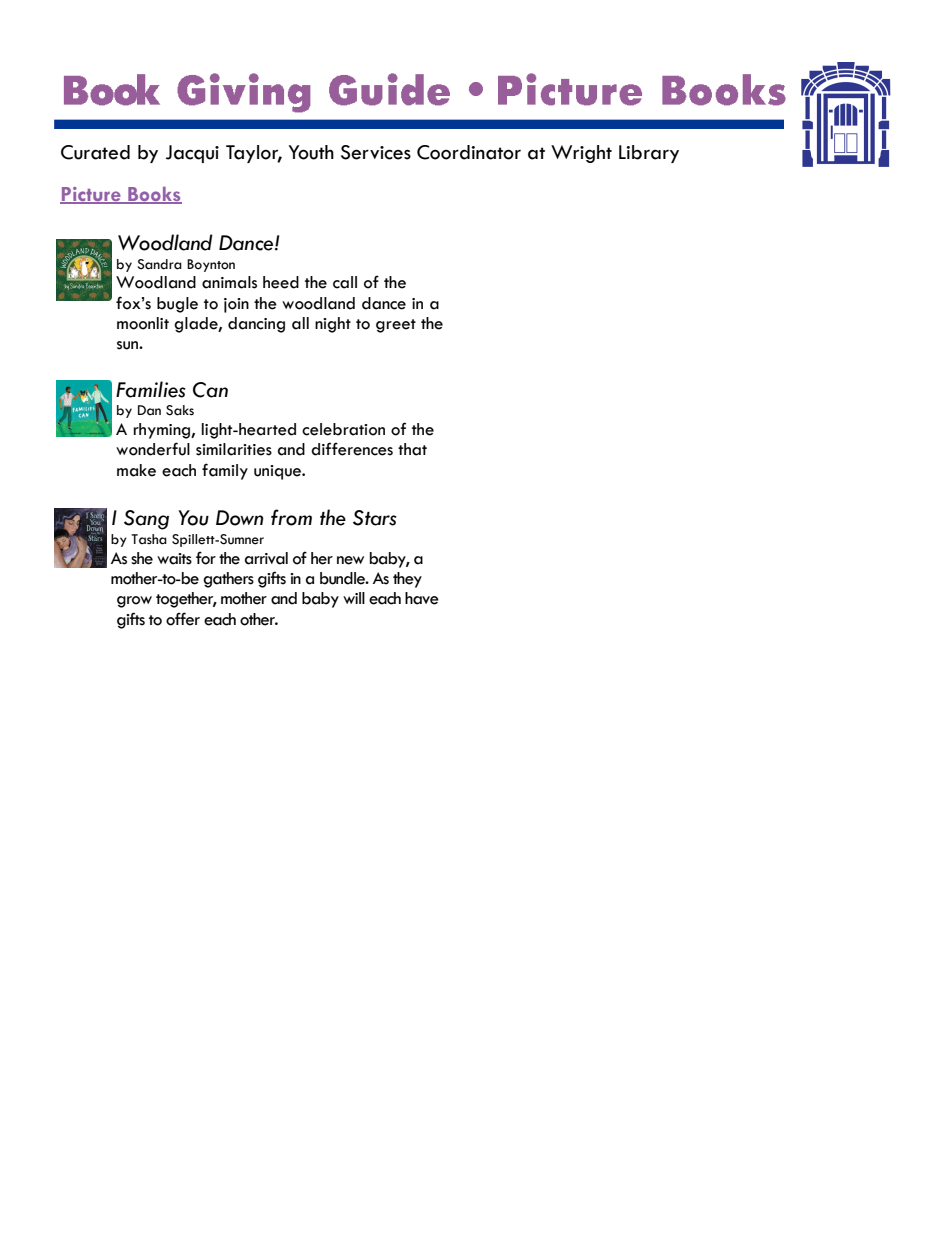 The width and height of the document is (952, 1233). Describe the element at coordinates (343, 429) in the document. I see `celebration` at that location.
